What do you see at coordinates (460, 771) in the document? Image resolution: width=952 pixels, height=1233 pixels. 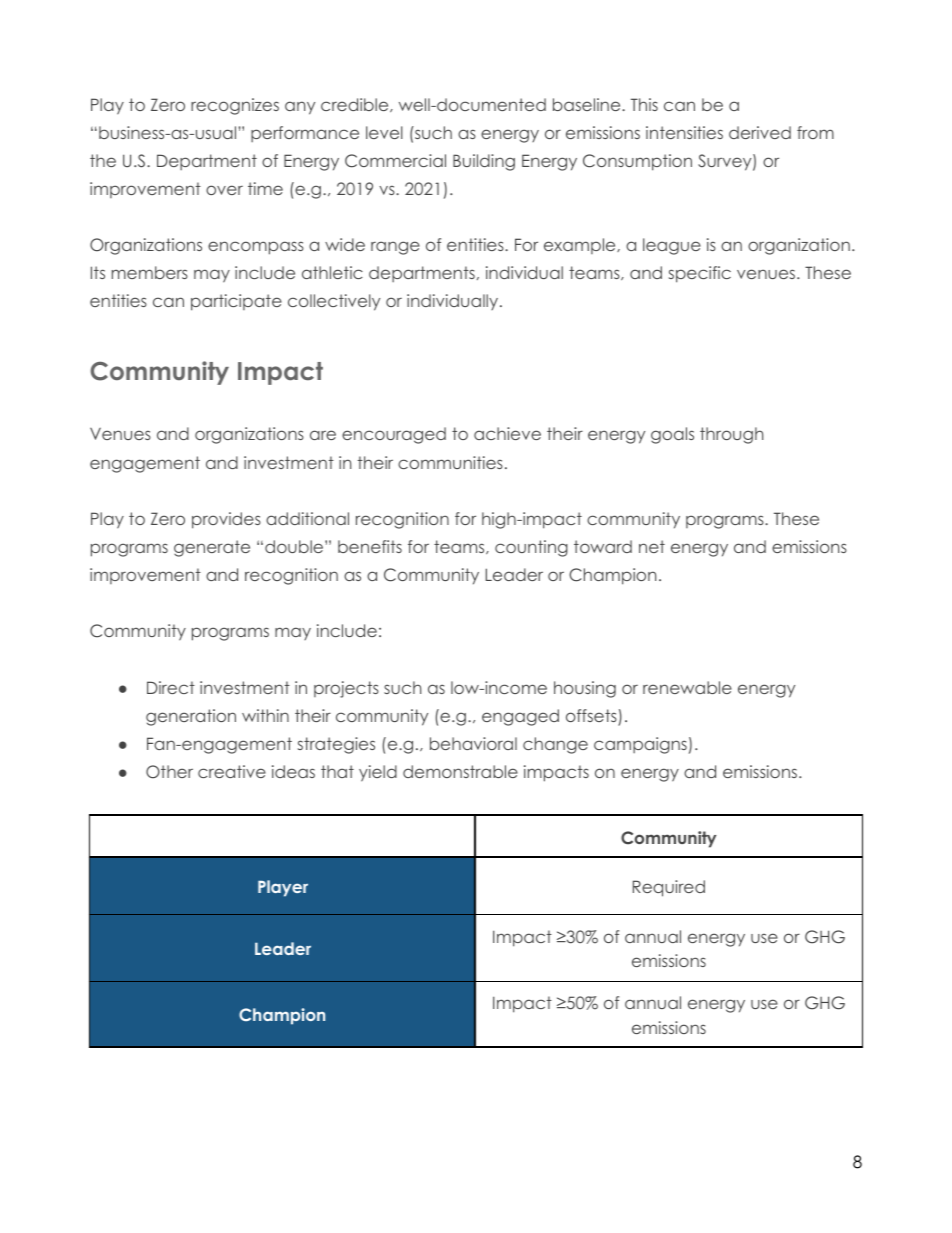 I see `demonstrable` at bounding box center [460, 771].
